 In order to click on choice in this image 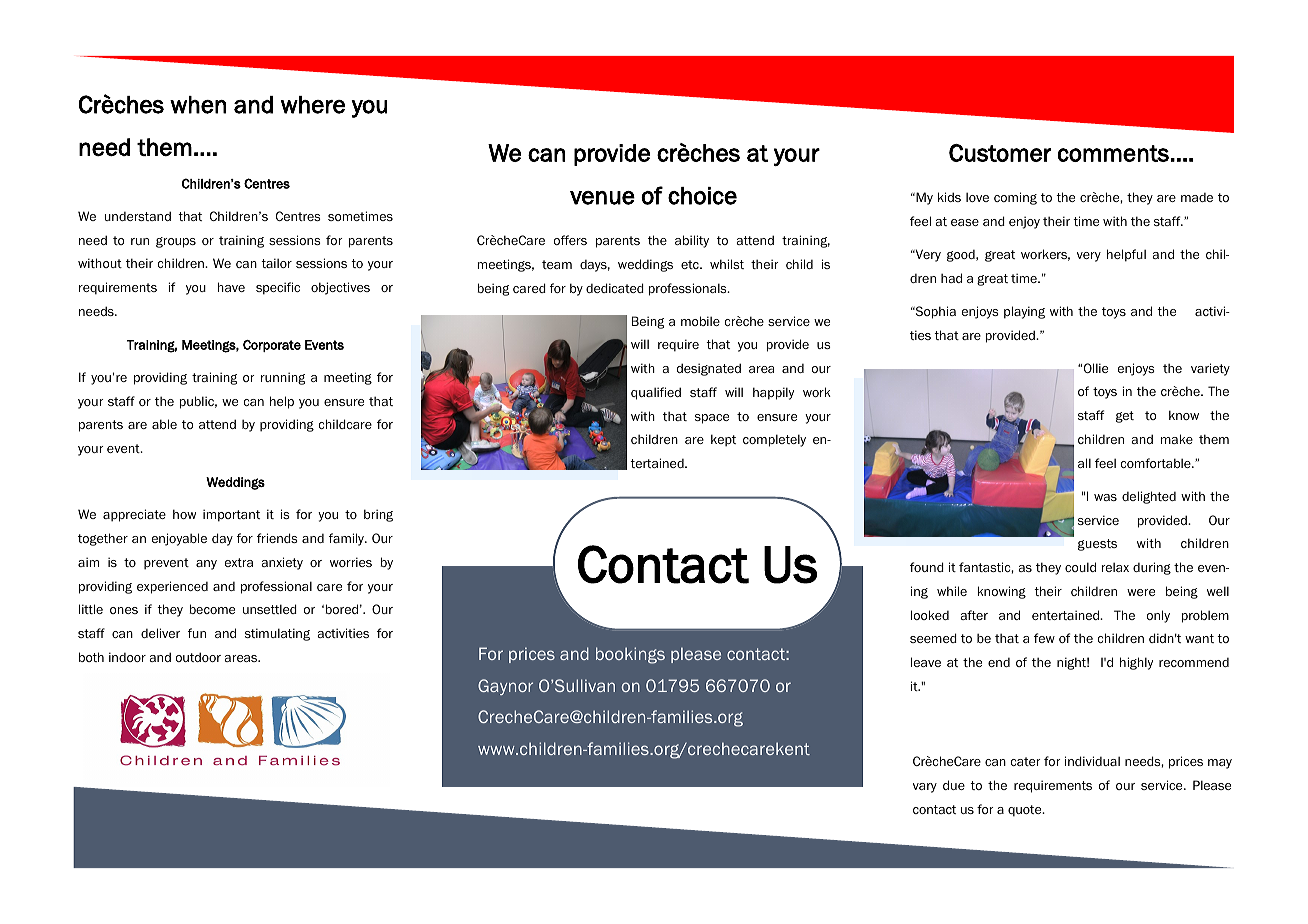, I will do `click(702, 196)`.
